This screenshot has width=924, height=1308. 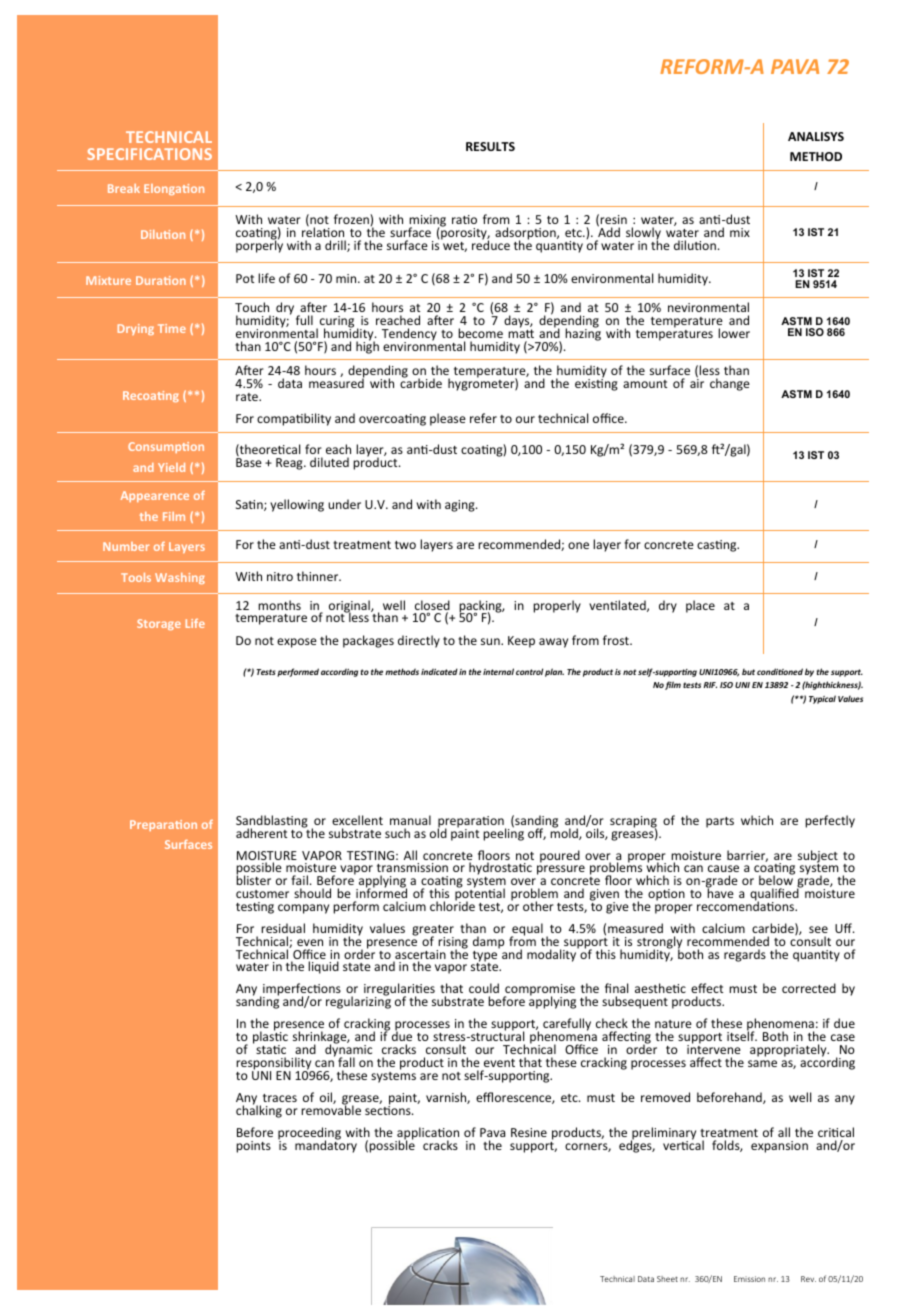 I want to click on points, so click(x=253, y=1147).
